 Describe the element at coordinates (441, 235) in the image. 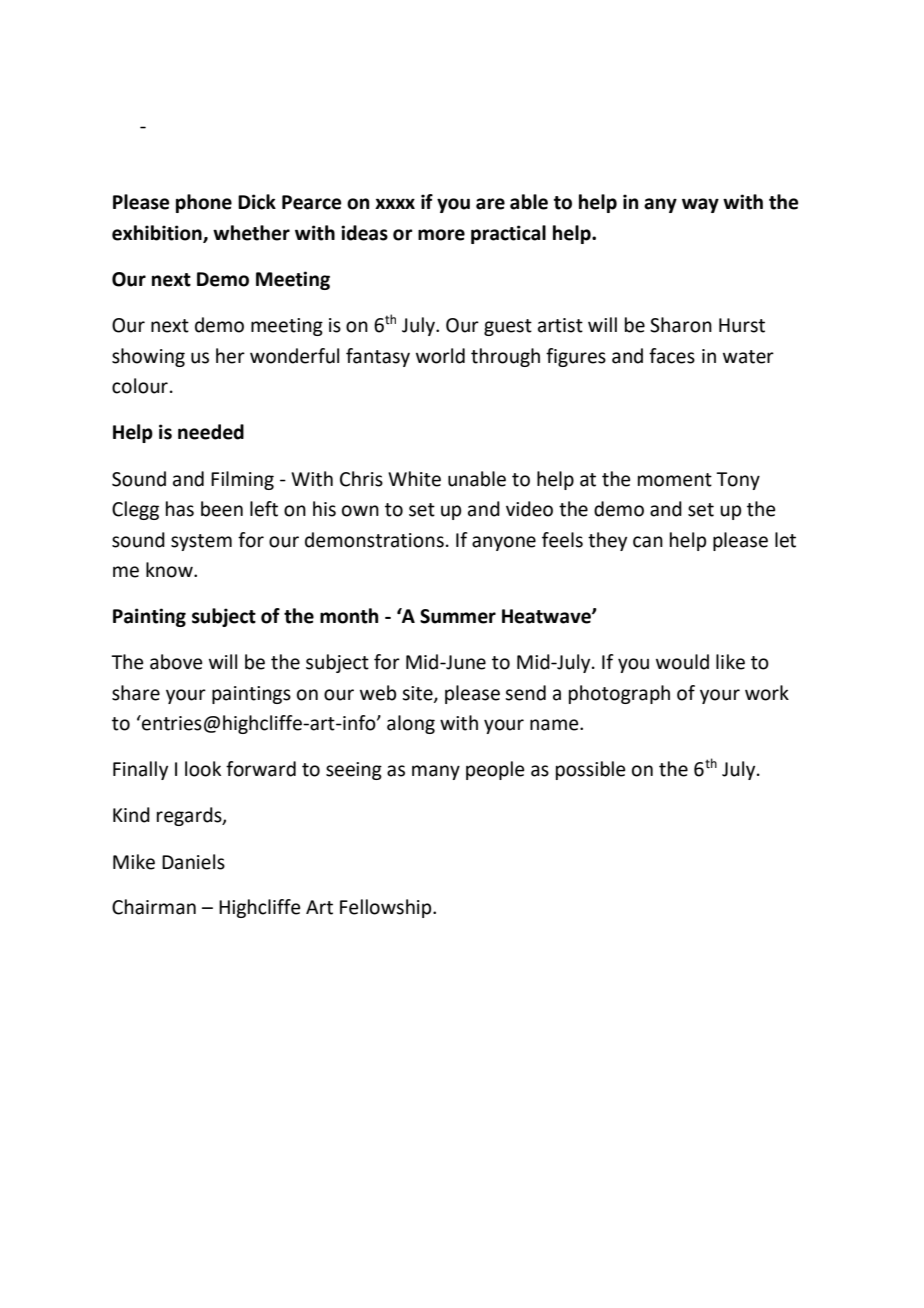

I see `more` at that location.
